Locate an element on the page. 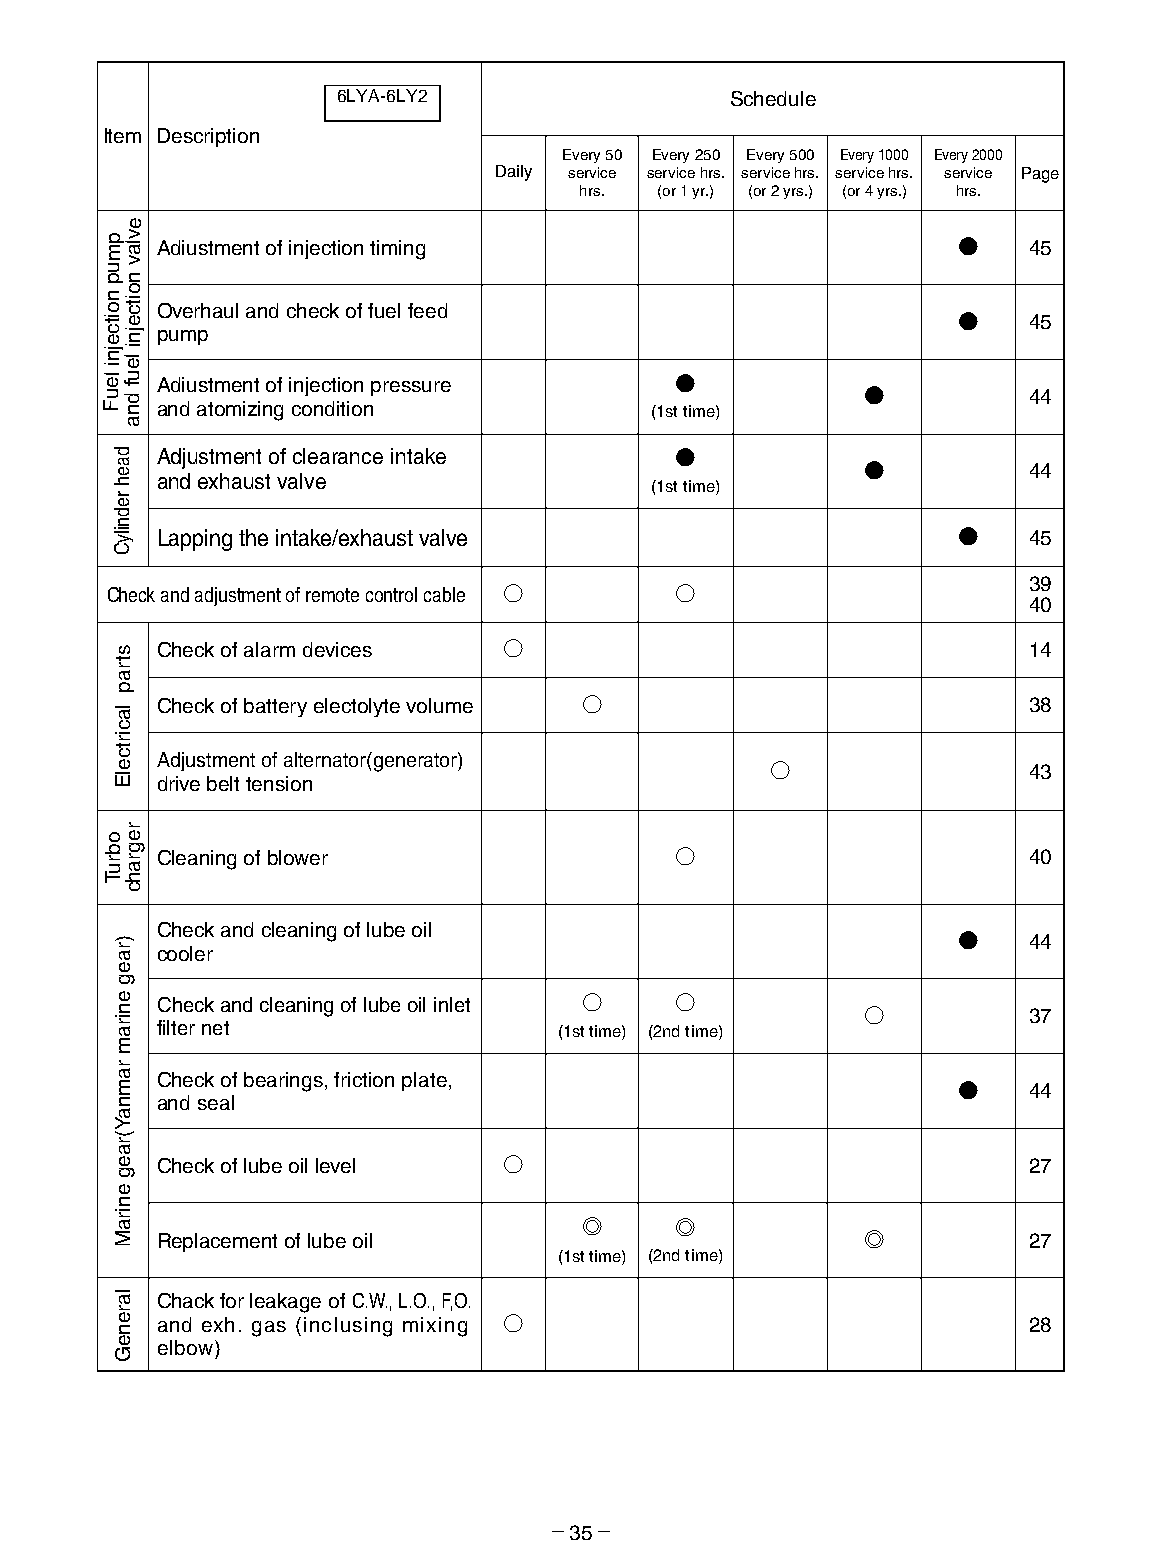 The image size is (1161, 1555). belt is located at coordinates (223, 783).
